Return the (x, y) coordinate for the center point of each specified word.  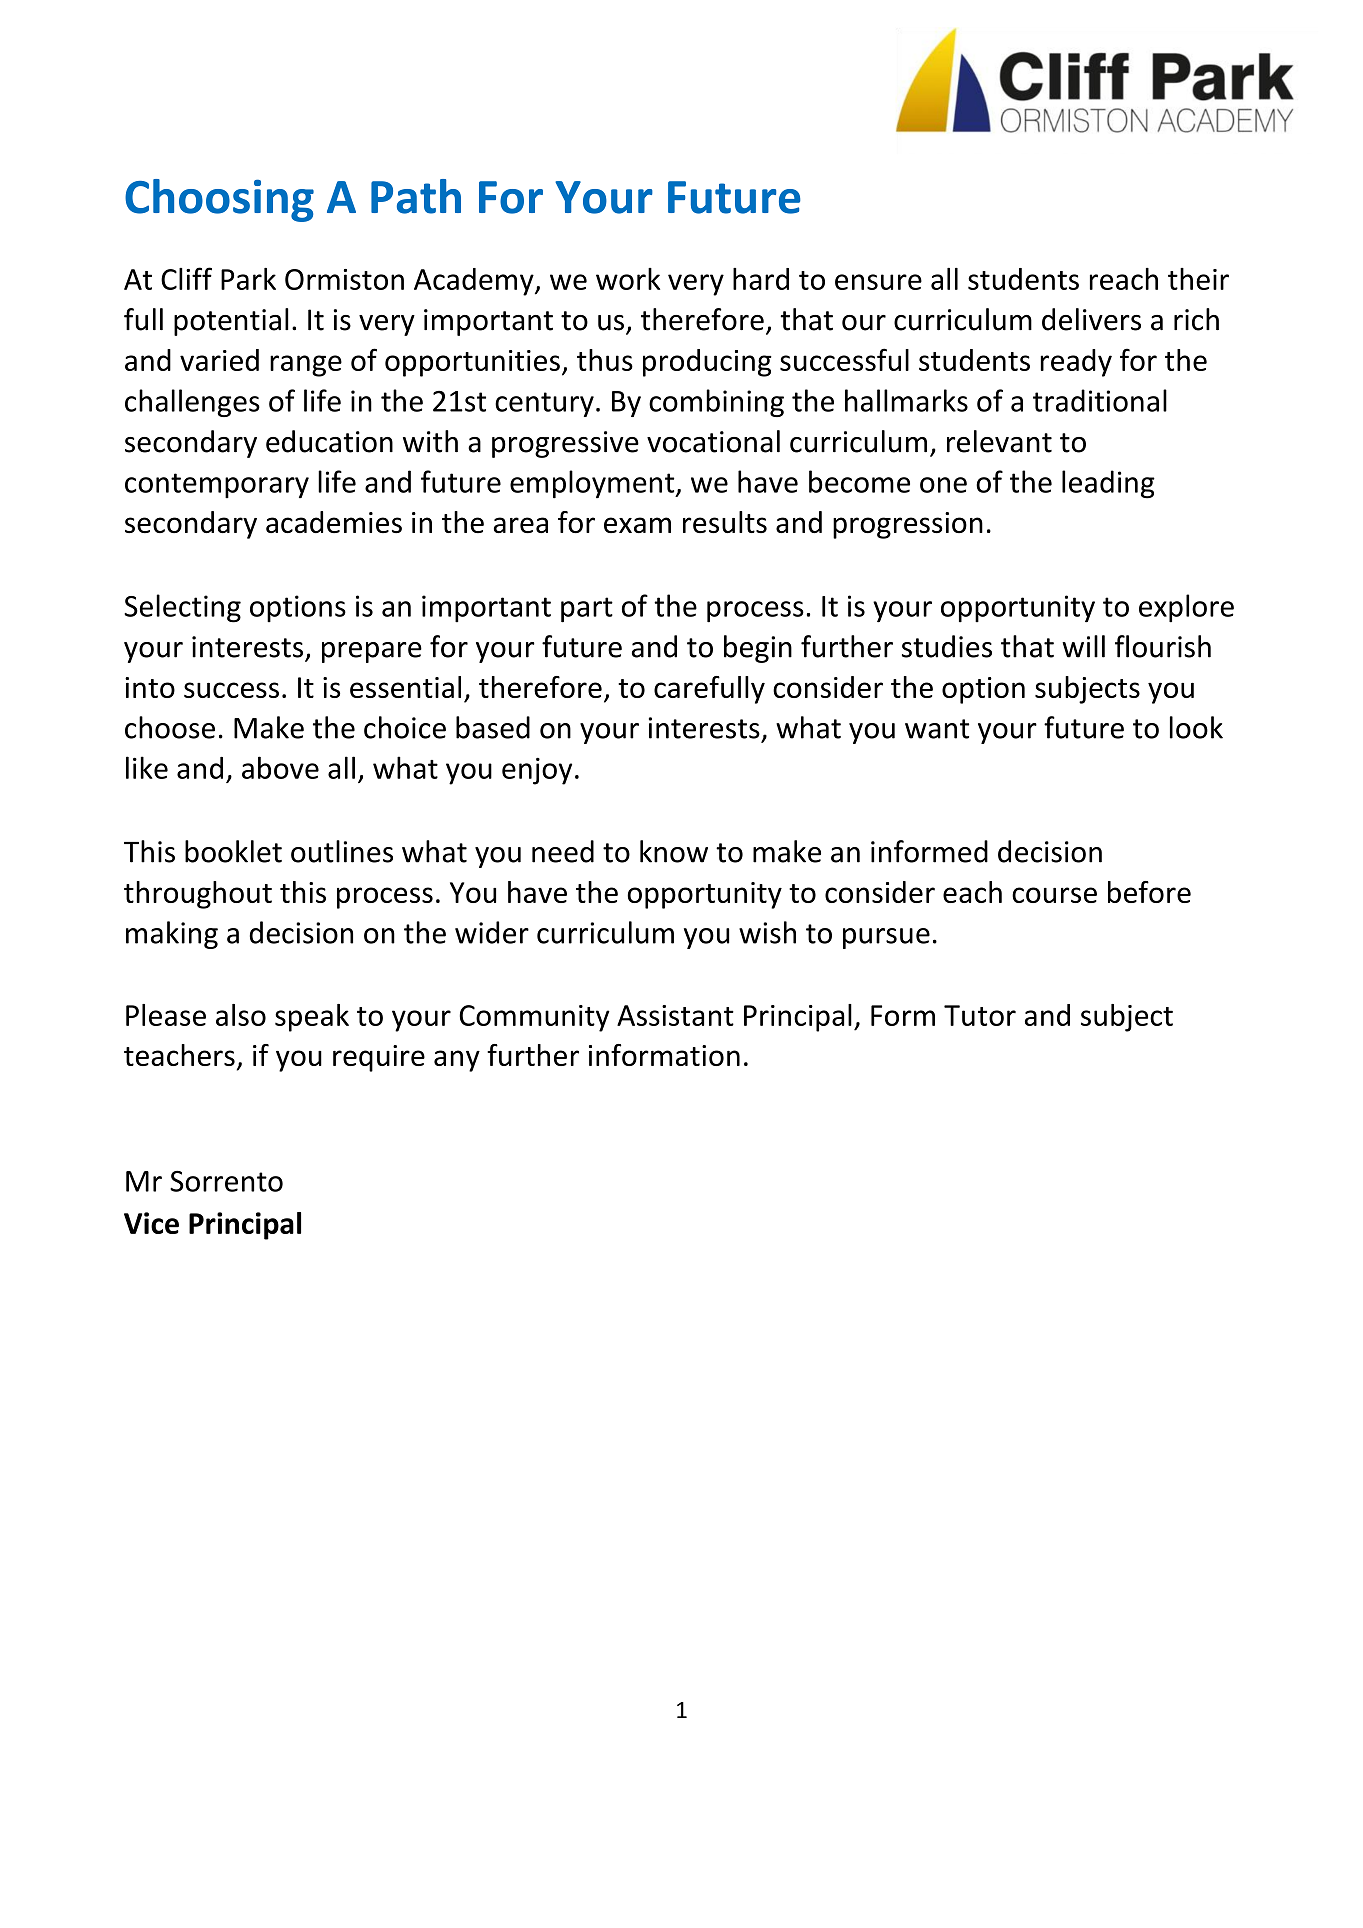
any (457, 1061)
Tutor (980, 1015)
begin (758, 649)
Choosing (219, 200)
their (1198, 279)
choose (170, 727)
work (628, 279)
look (1196, 727)
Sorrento (226, 1181)
